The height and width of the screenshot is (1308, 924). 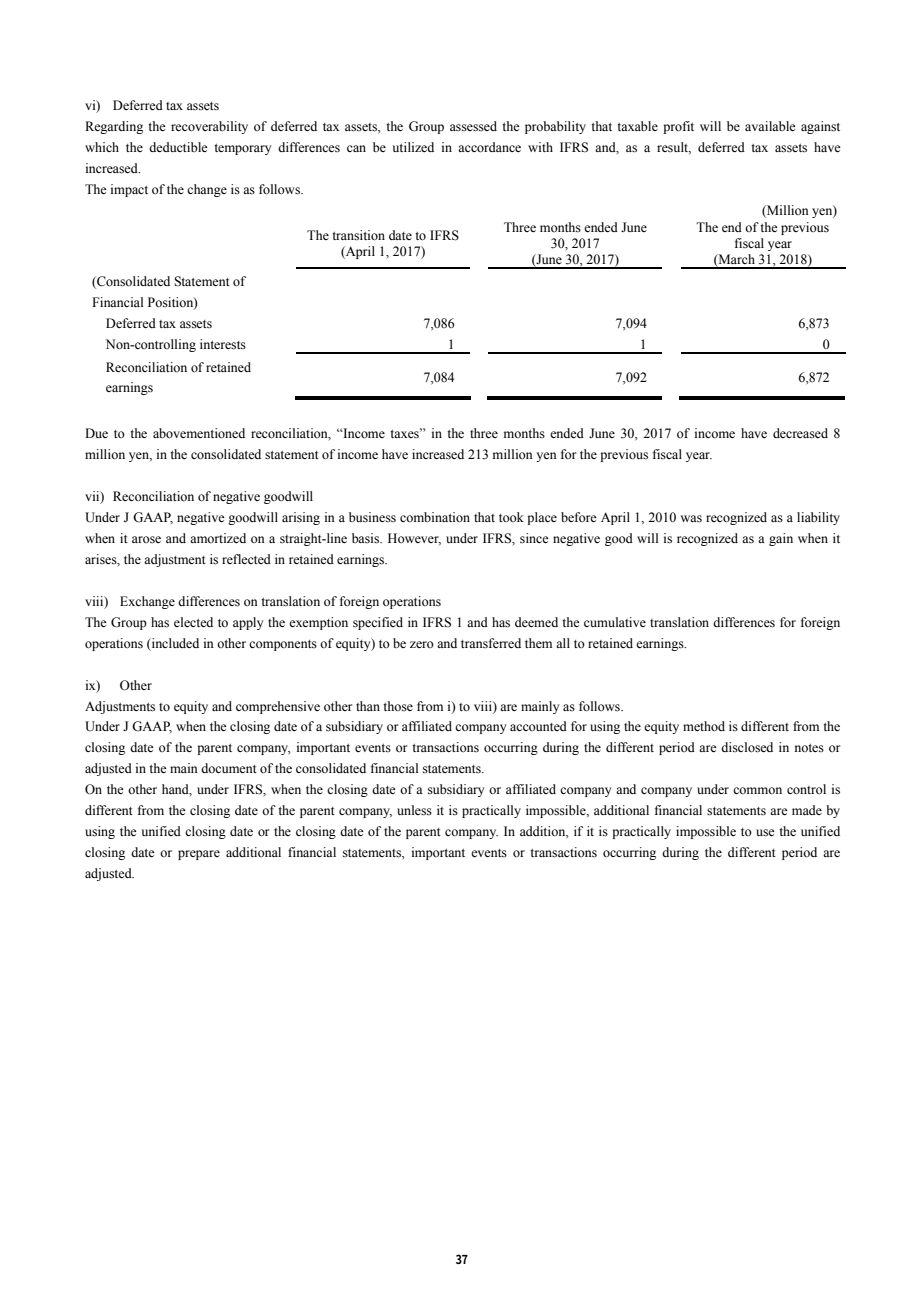 What do you see at coordinates (178, 147) in the screenshot?
I see `deductible` at bounding box center [178, 147].
